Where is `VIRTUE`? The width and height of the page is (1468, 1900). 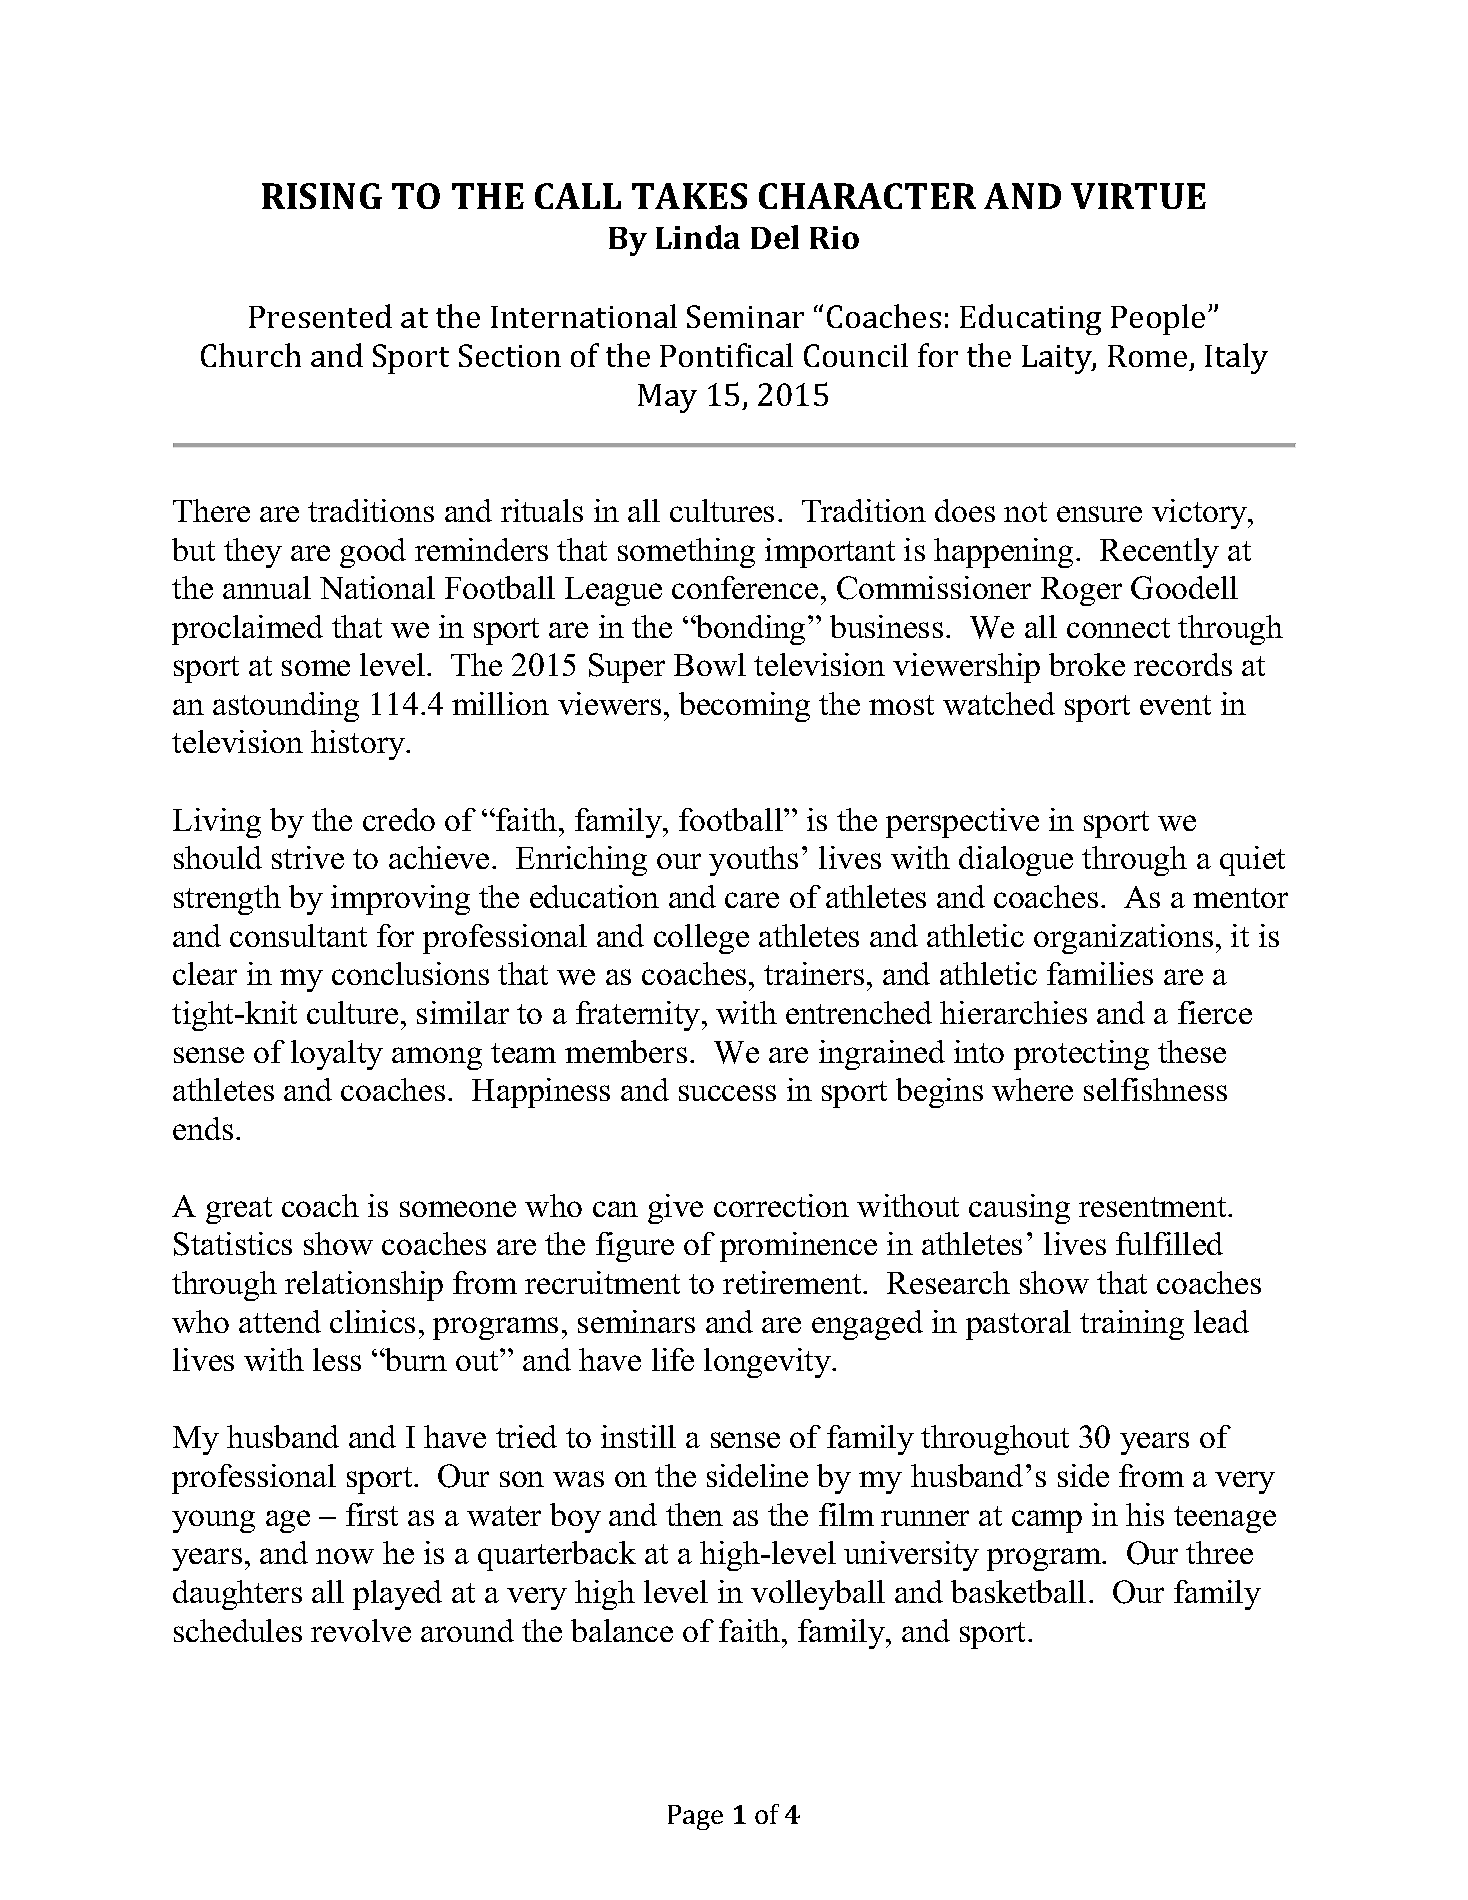
VIRTUE is located at coordinates (1138, 196).
